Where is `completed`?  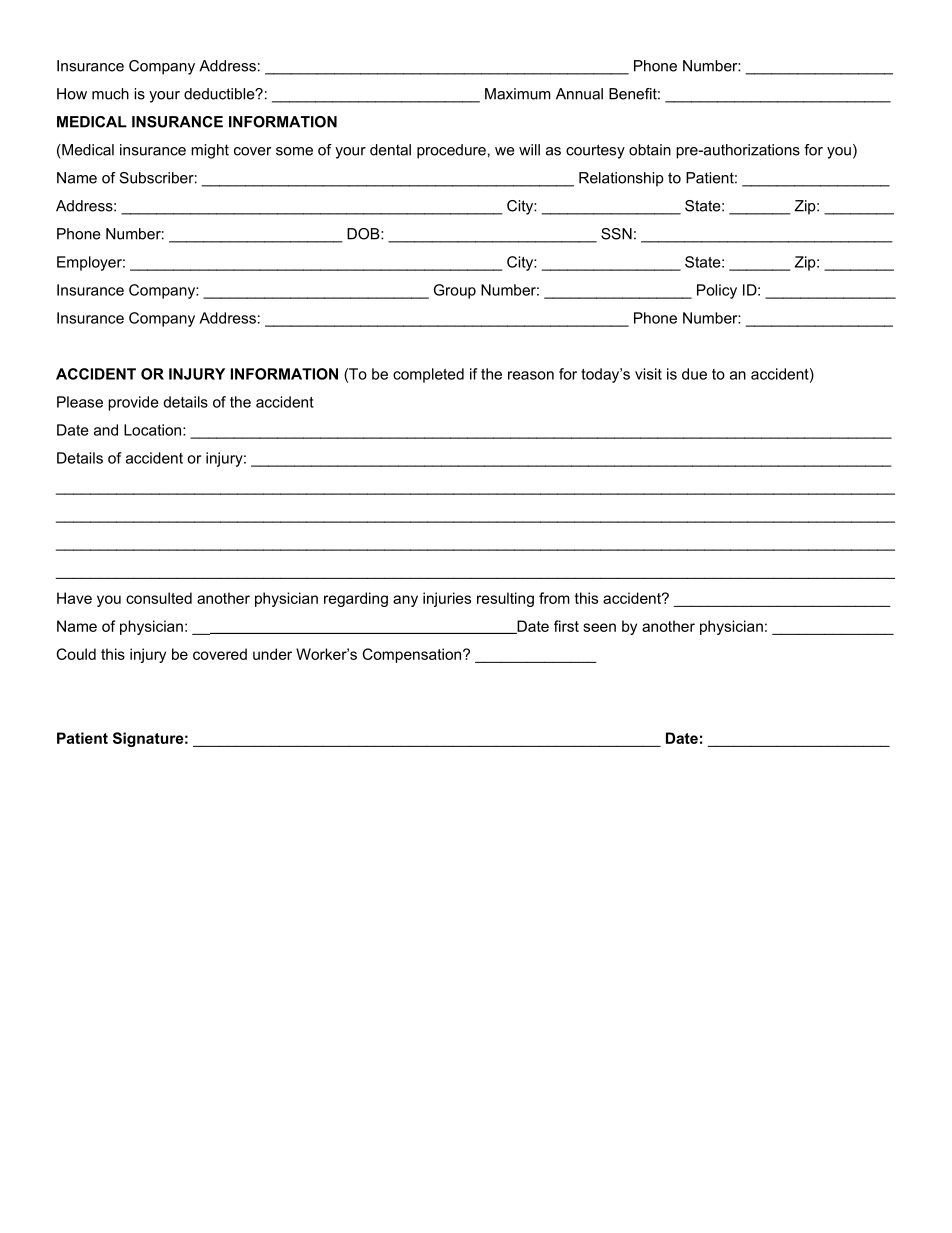 completed is located at coordinates (428, 375).
